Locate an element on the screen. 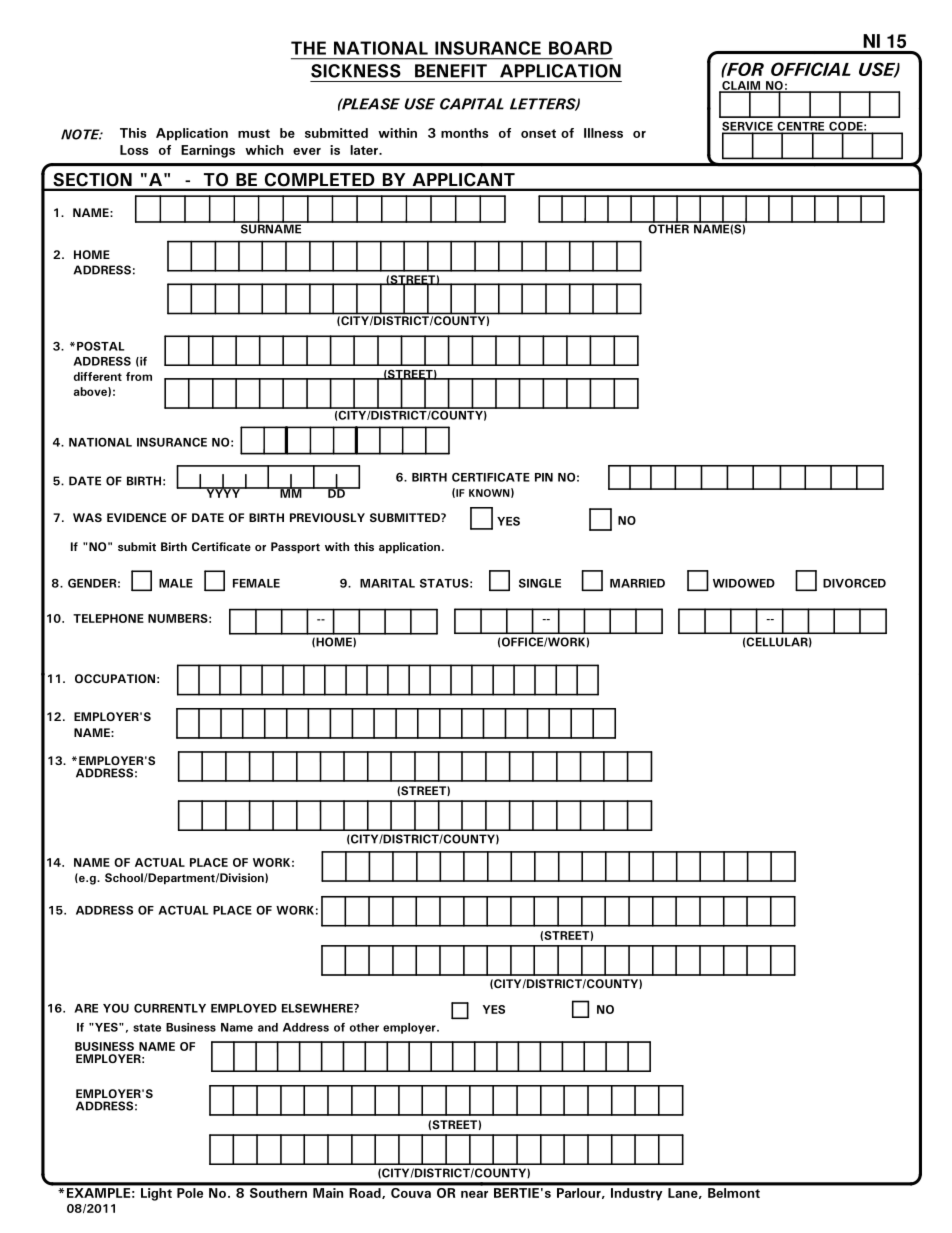 Image resolution: width=952 pixels, height=1233 pixels. ELSEWHERE is located at coordinates (318, 1008).
